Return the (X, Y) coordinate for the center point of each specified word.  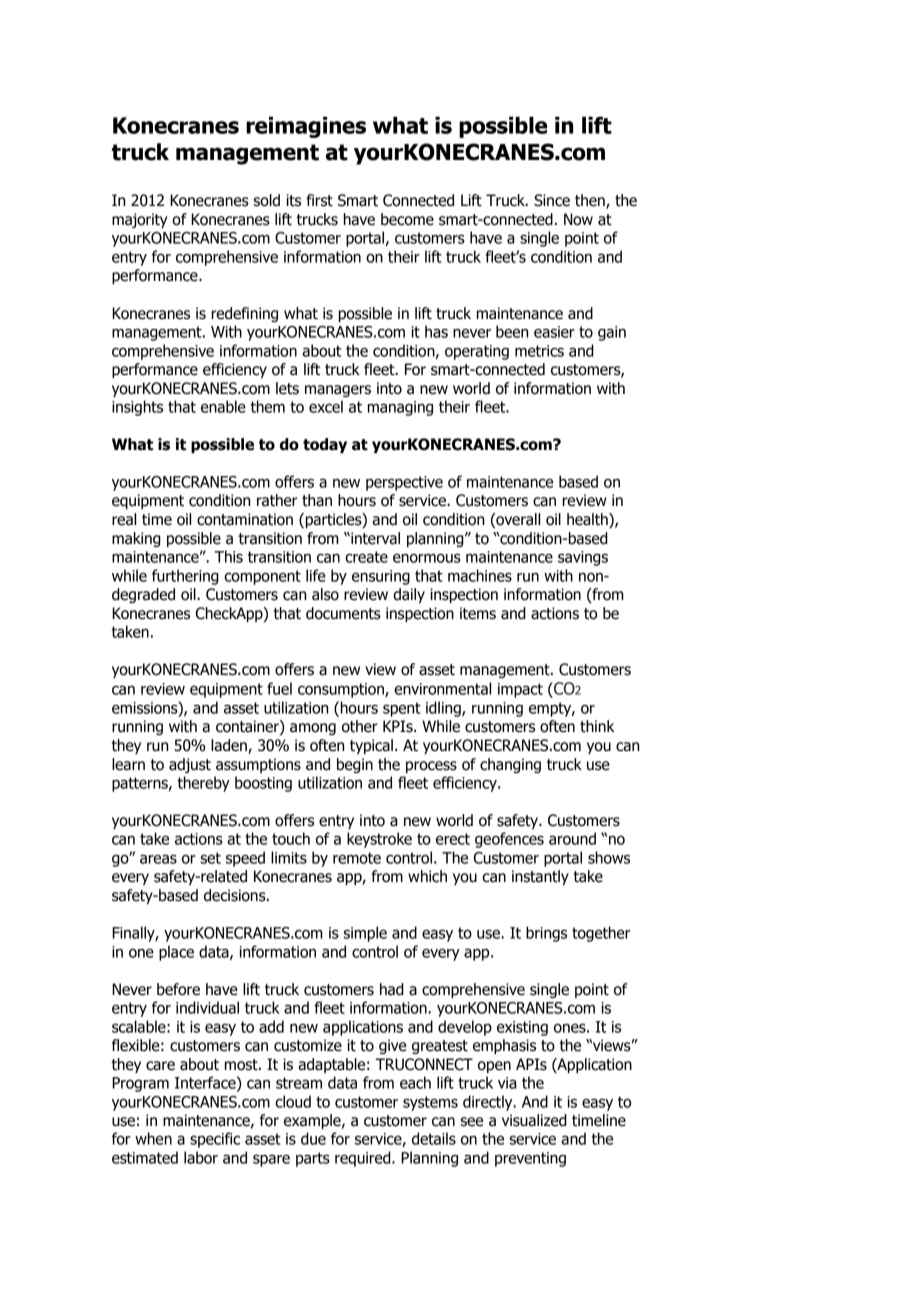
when (153, 1138)
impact (520, 690)
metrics (539, 351)
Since (552, 200)
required (364, 1159)
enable (223, 406)
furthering (185, 577)
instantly (540, 877)
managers (338, 391)
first (319, 200)
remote (357, 858)
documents (343, 613)
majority (139, 220)
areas (158, 859)
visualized (534, 1120)
